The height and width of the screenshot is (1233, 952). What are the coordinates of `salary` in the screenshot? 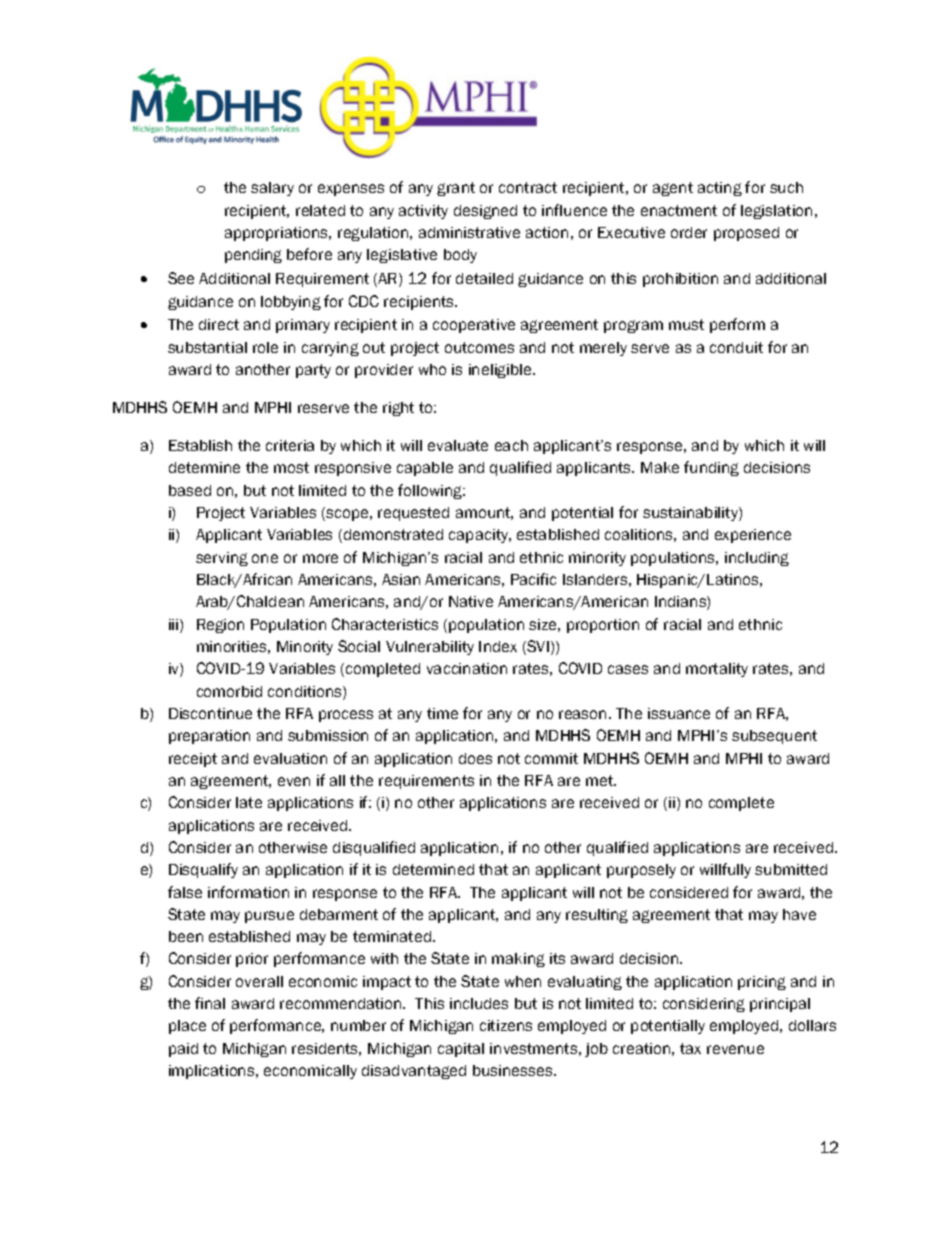 It's located at (272, 189).
